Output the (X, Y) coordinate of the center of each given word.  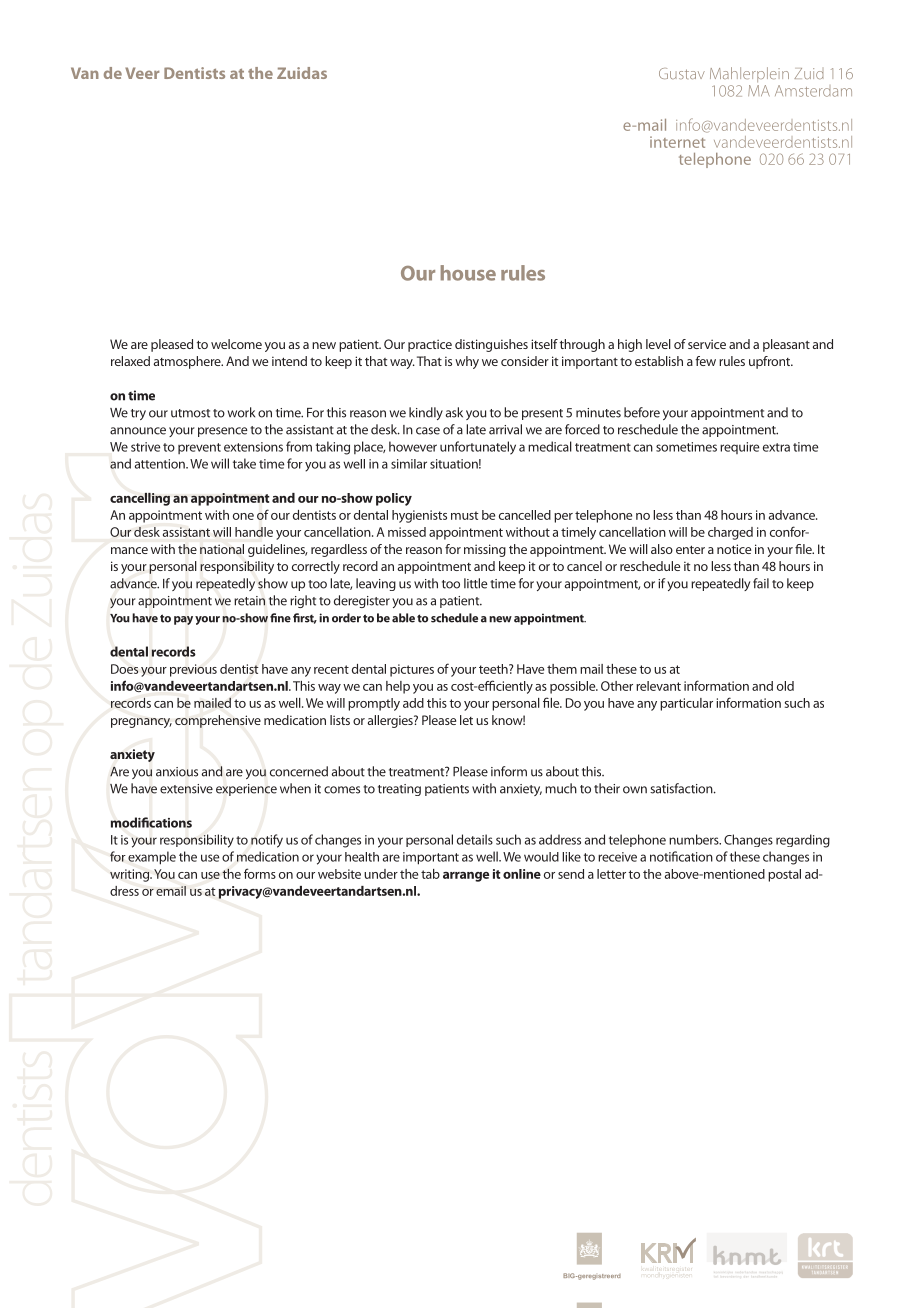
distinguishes (491, 345)
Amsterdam (813, 91)
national (222, 549)
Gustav (682, 73)
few (705, 361)
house (468, 273)
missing (485, 550)
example (152, 858)
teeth (494, 669)
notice (734, 549)
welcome (236, 344)
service (707, 344)
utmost (190, 413)
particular (686, 704)
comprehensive (218, 721)
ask (454, 412)
